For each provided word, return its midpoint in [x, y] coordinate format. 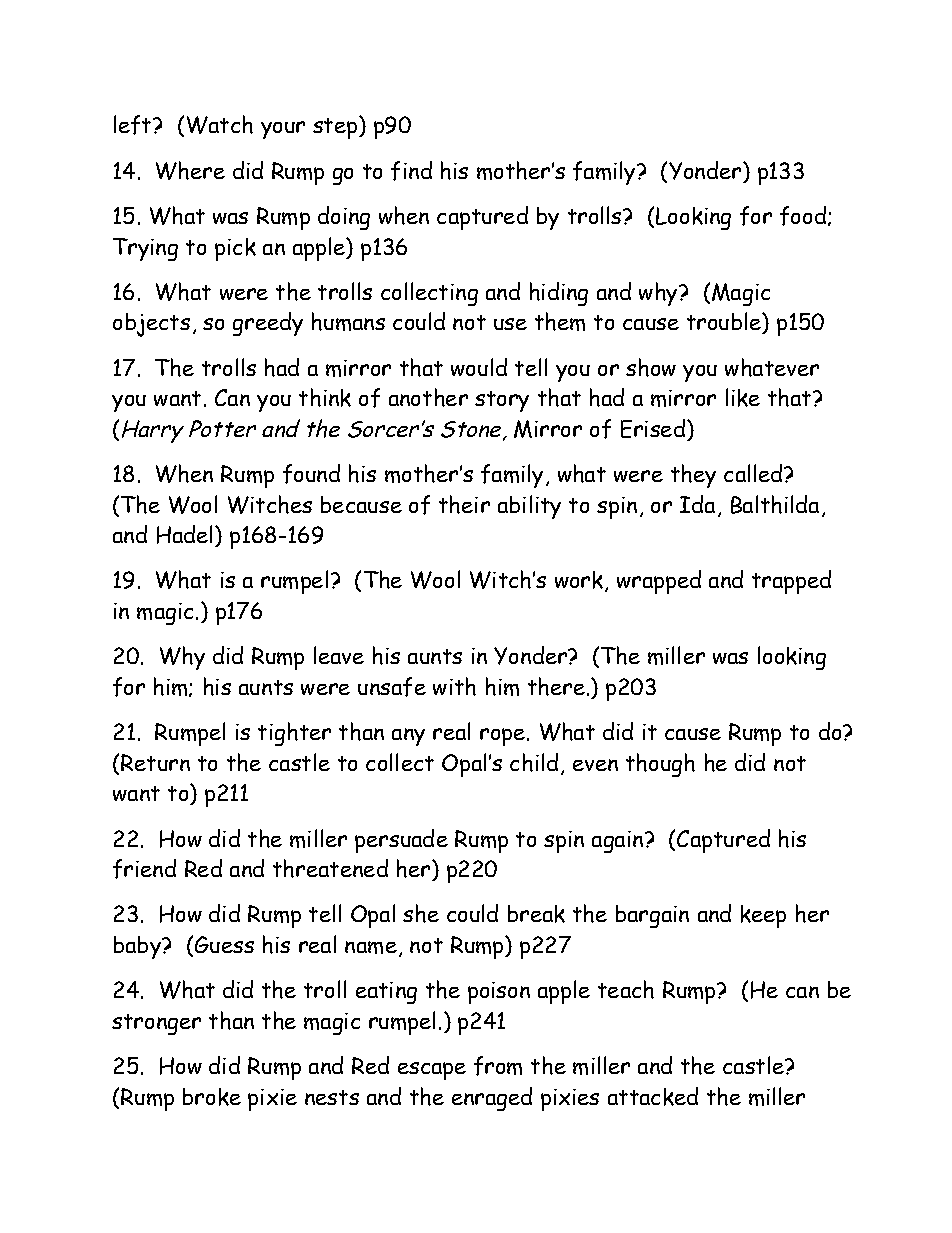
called [754, 473]
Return [155, 762]
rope [502, 737]
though [660, 765]
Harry [153, 431]
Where [190, 170]
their [464, 504]
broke [212, 1097]
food [803, 216]
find [411, 171]
